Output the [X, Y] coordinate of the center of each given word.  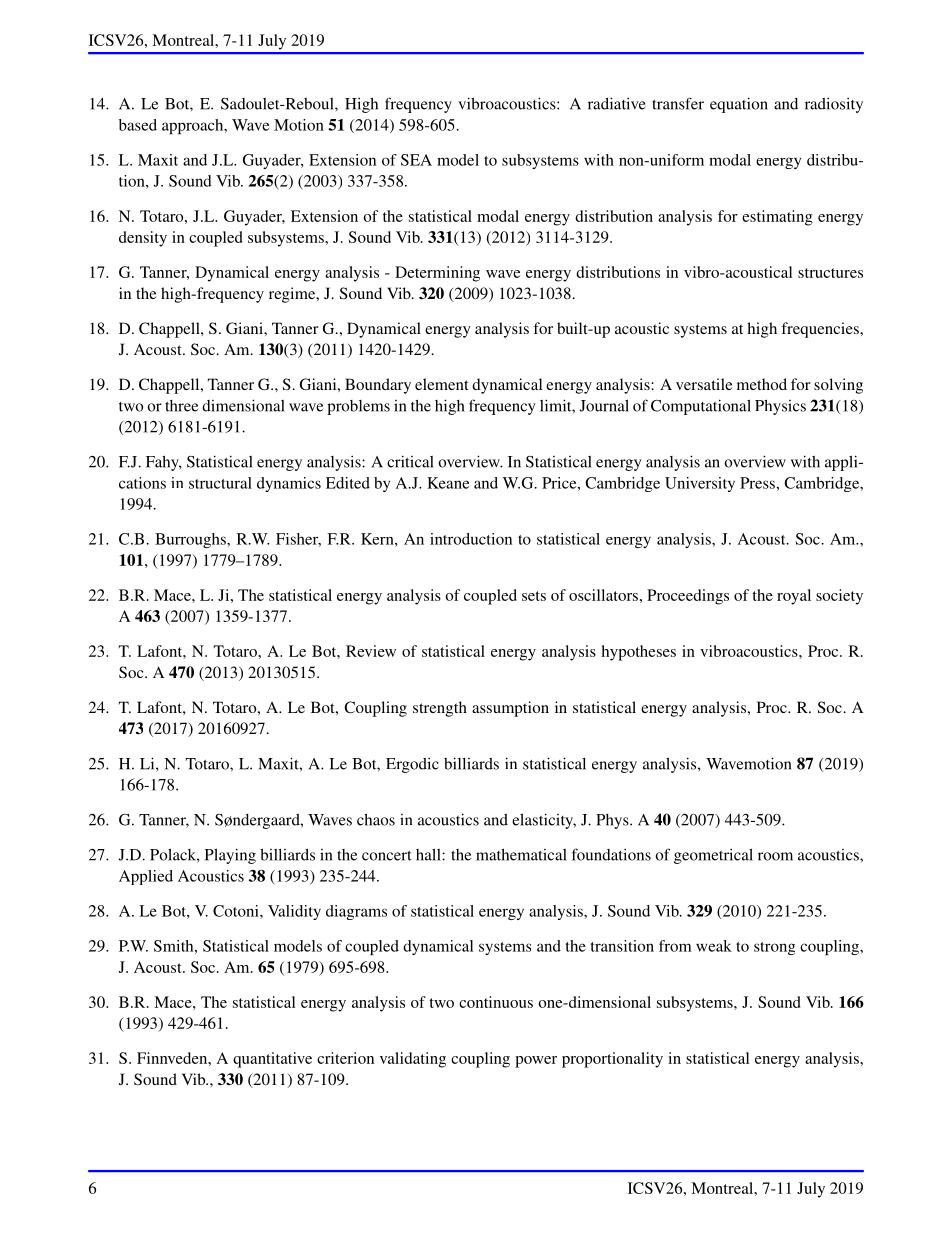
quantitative [272, 1060]
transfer [678, 103]
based [138, 125]
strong [774, 948]
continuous [496, 1002]
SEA [416, 160]
